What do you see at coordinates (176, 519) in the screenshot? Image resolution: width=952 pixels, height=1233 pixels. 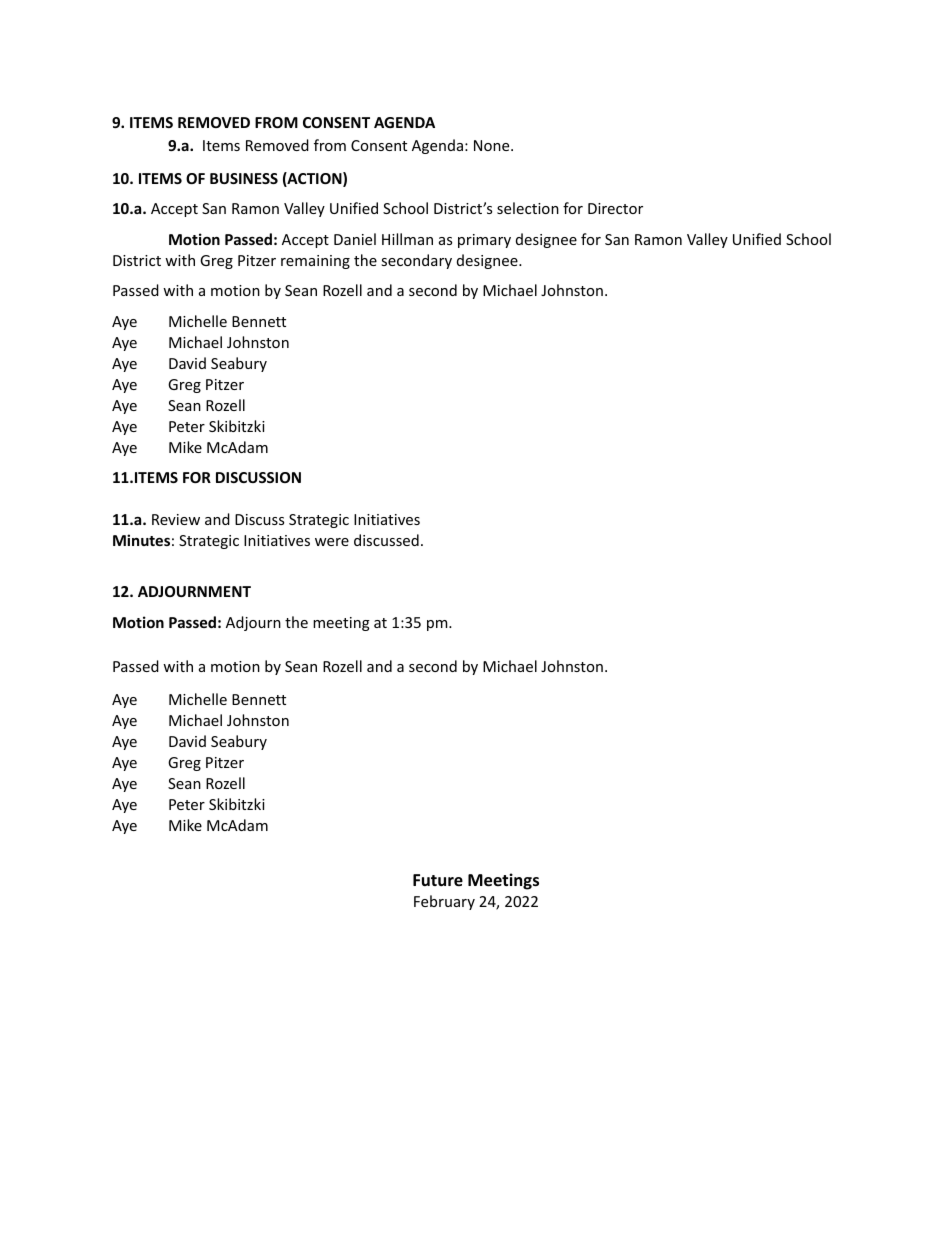 I see `Review` at bounding box center [176, 519].
